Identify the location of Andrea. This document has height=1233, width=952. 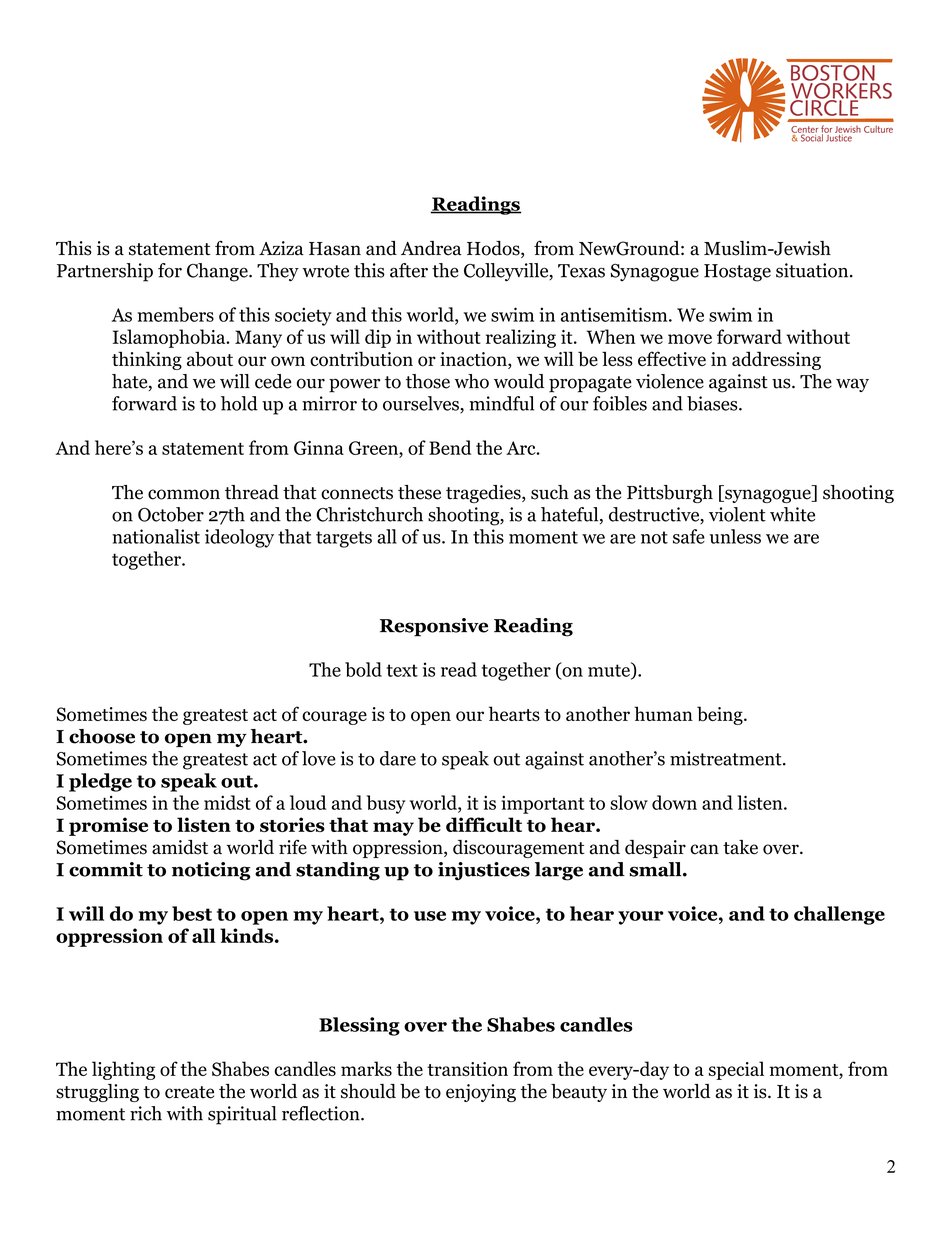
(431, 248).
